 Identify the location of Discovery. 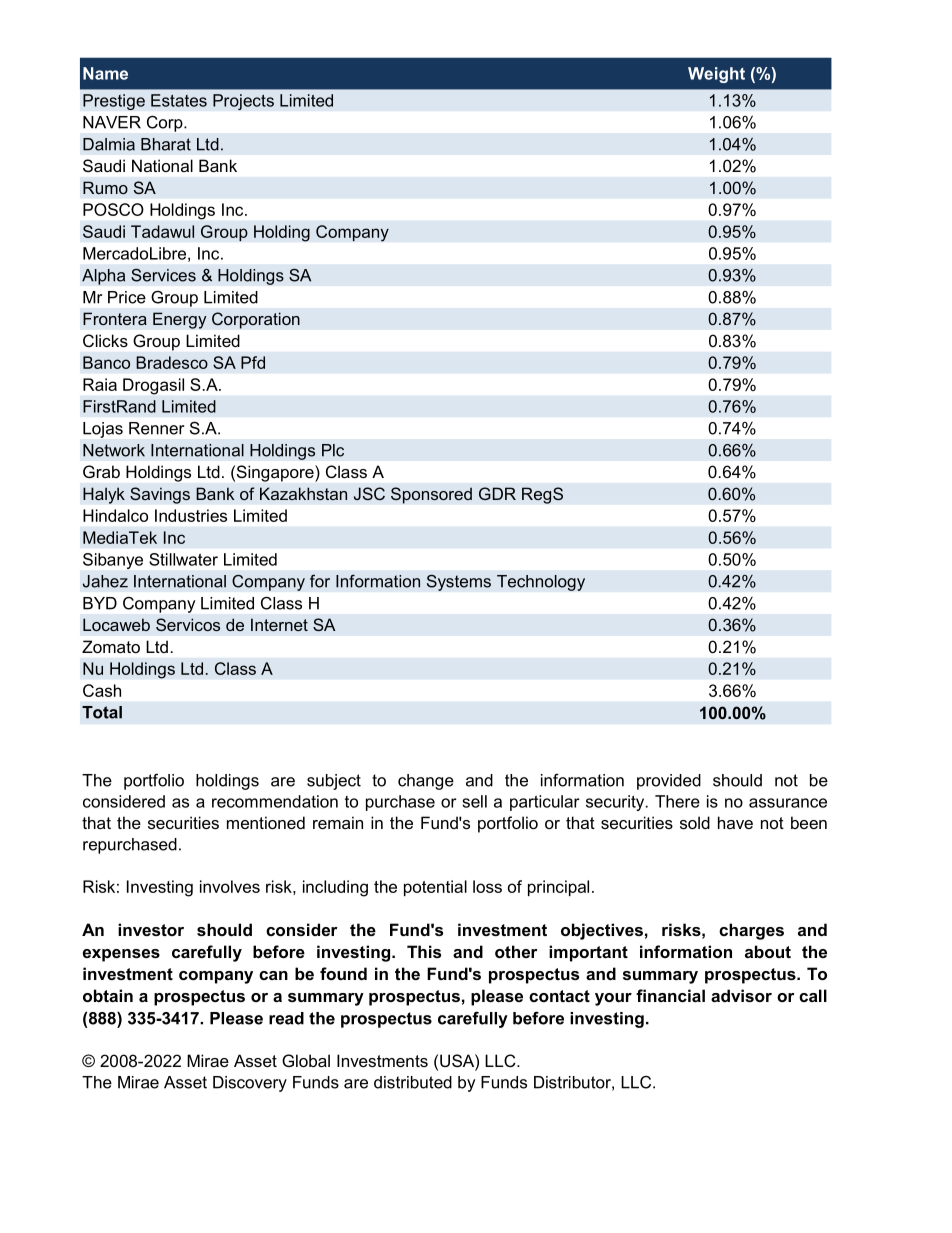
(250, 1084).
